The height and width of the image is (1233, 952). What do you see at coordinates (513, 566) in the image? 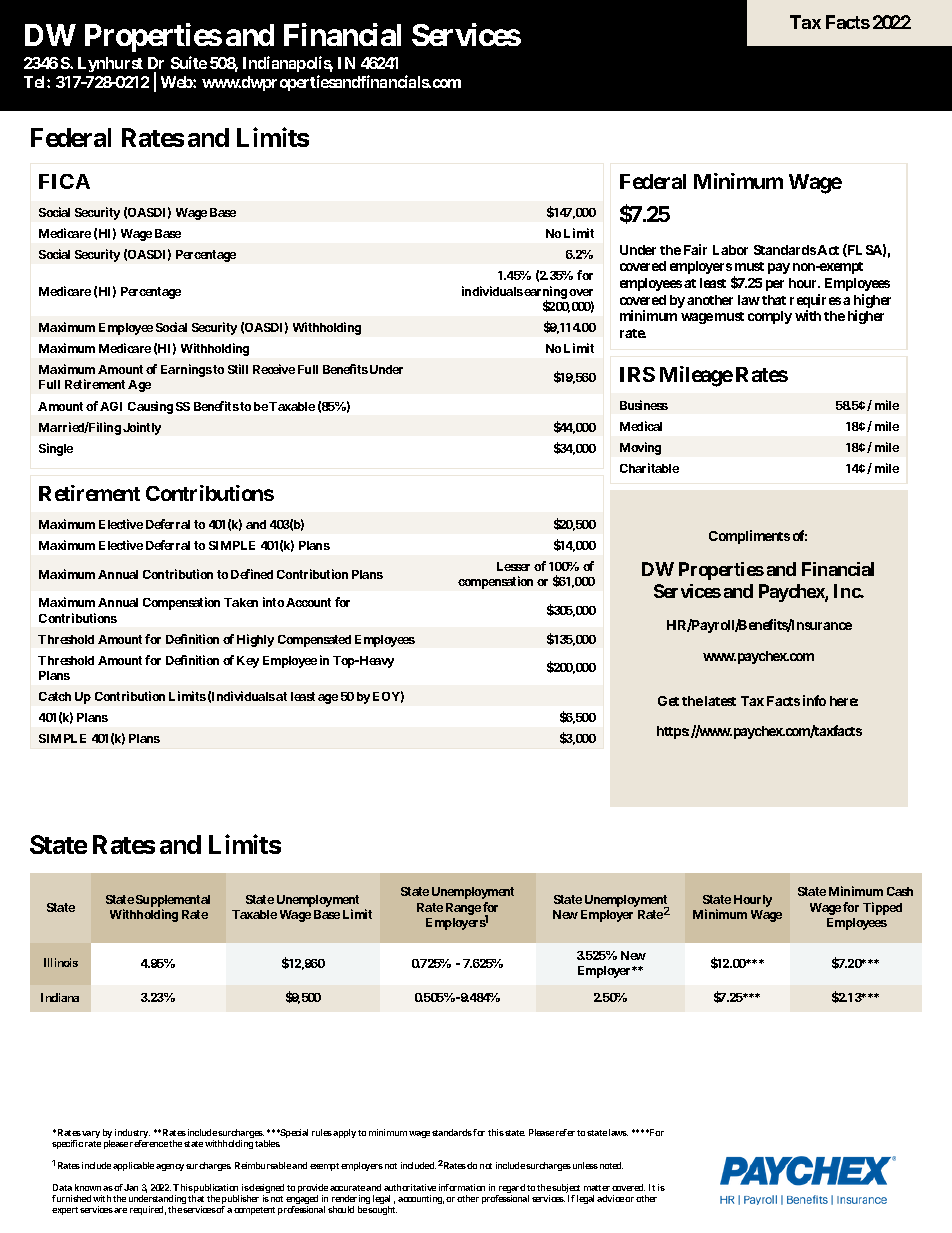
I see `Lesser` at bounding box center [513, 566].
